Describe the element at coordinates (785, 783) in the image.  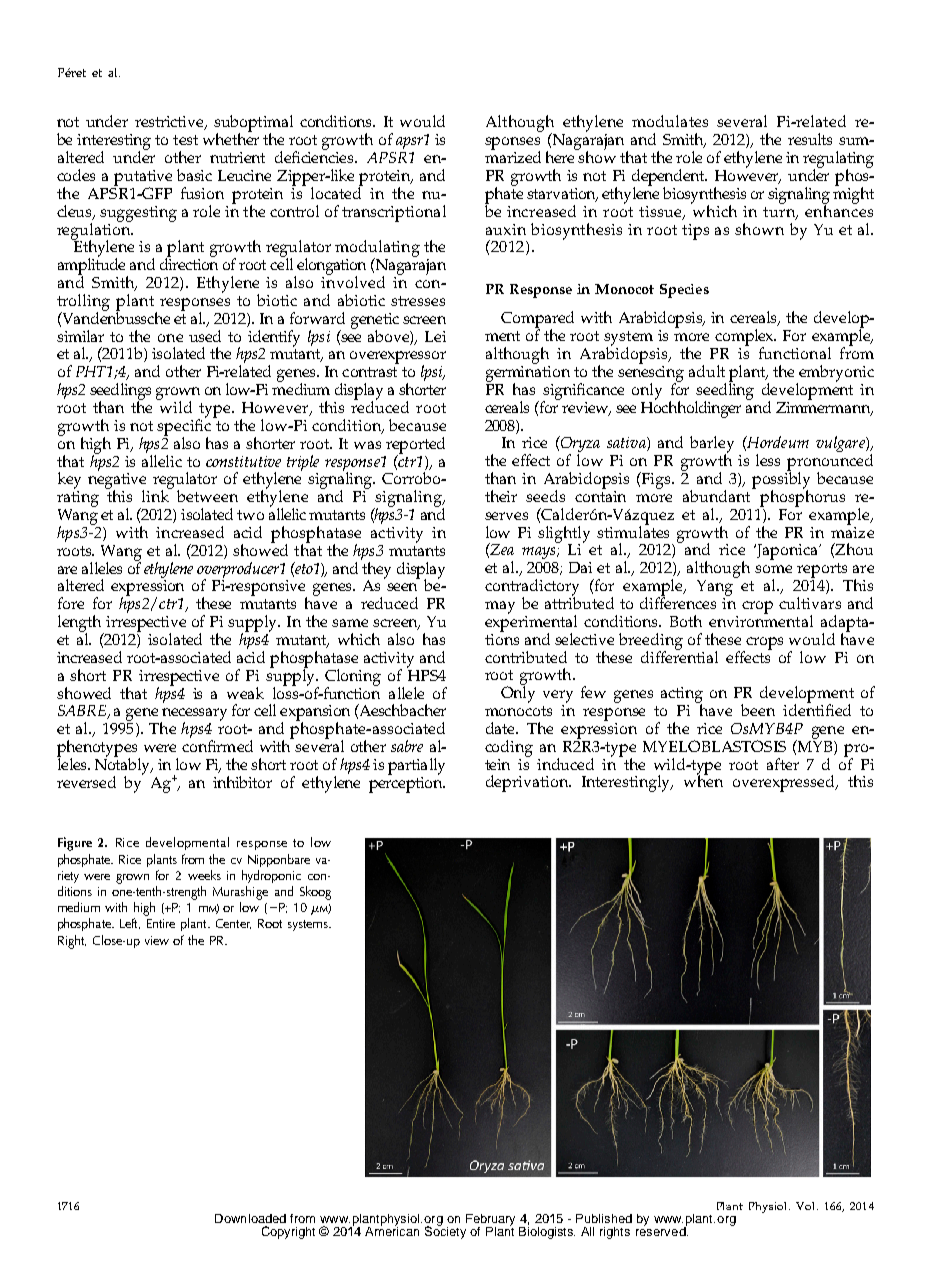
I see `overexpressed` at that location.
